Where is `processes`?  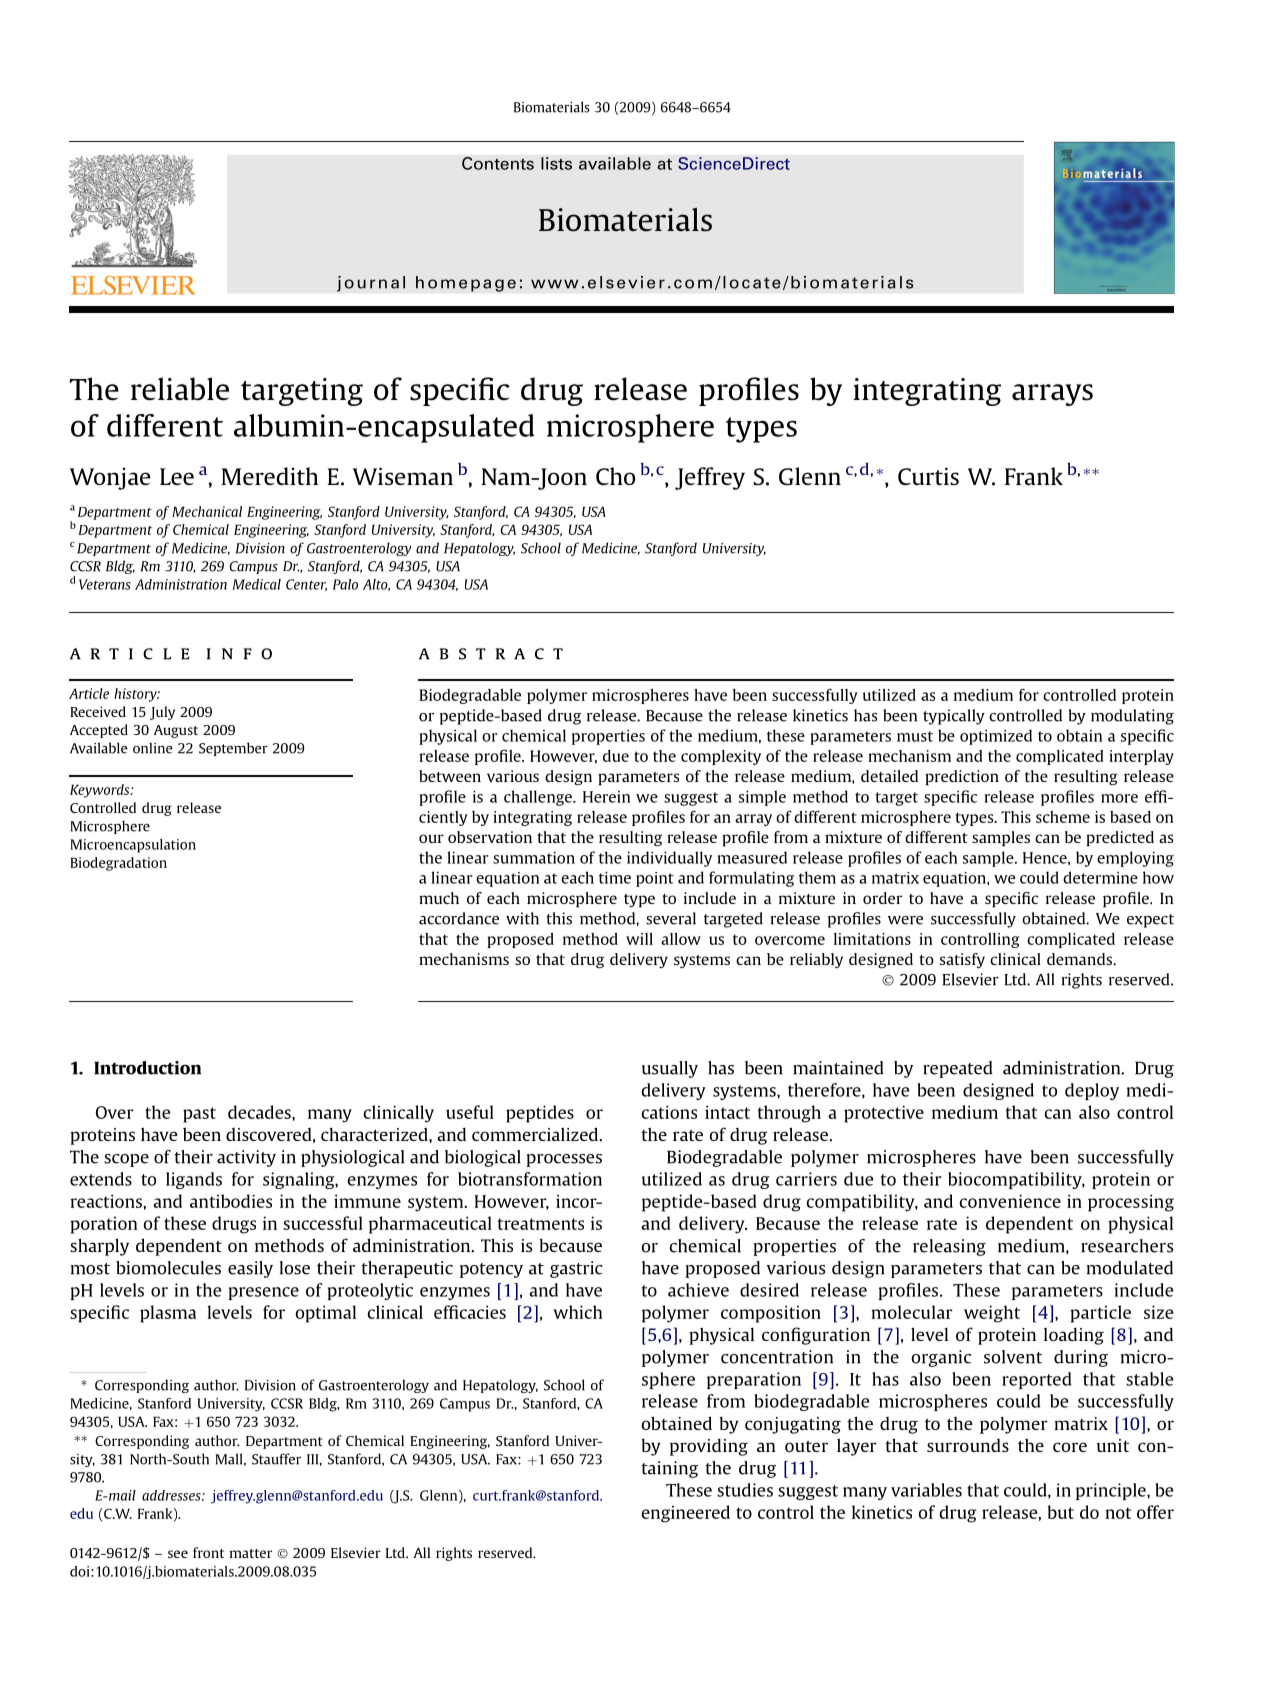
processes is located at coordinates (564, 1160).
